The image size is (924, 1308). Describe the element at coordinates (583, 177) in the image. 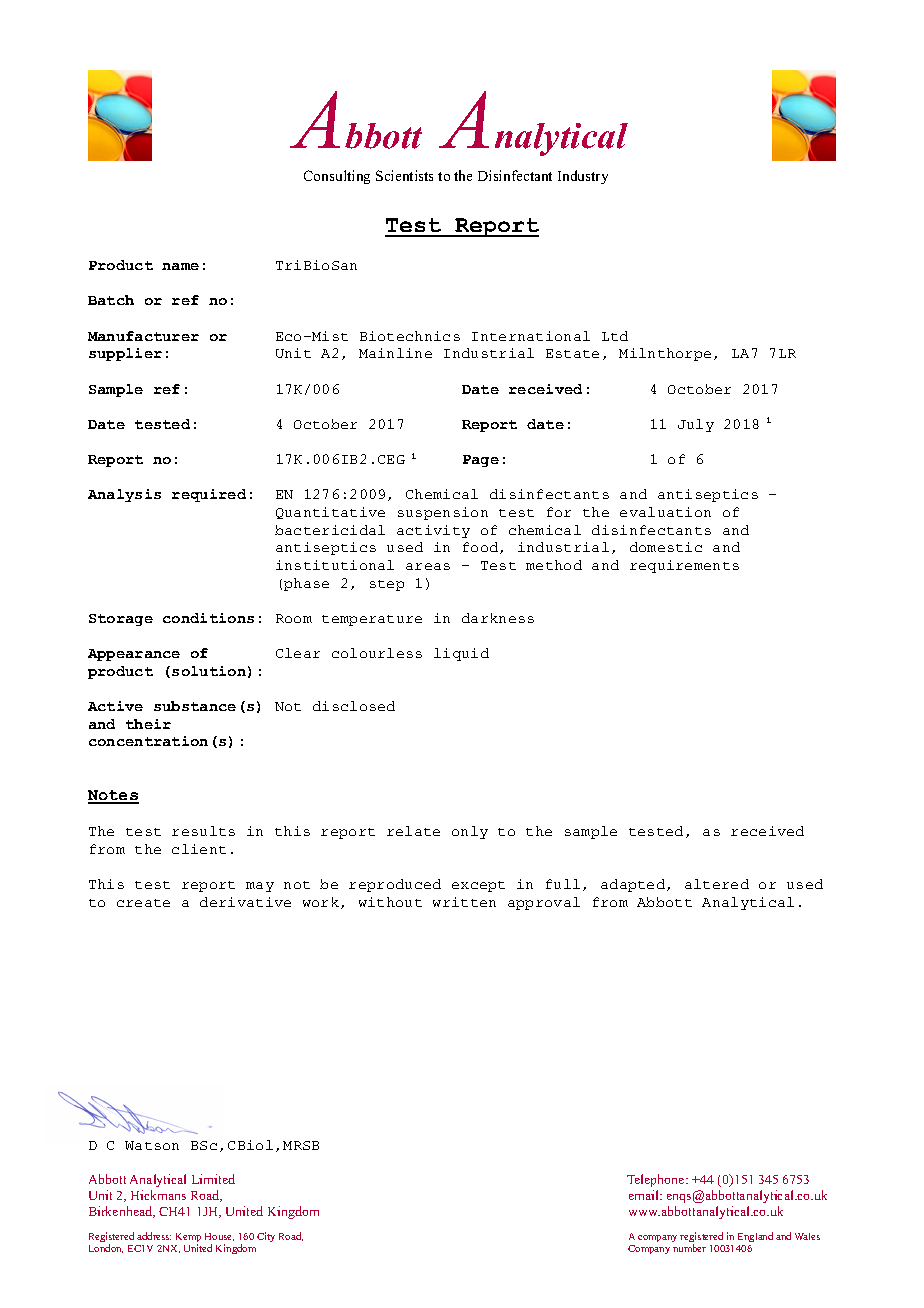

I see `Industry` at that location.
